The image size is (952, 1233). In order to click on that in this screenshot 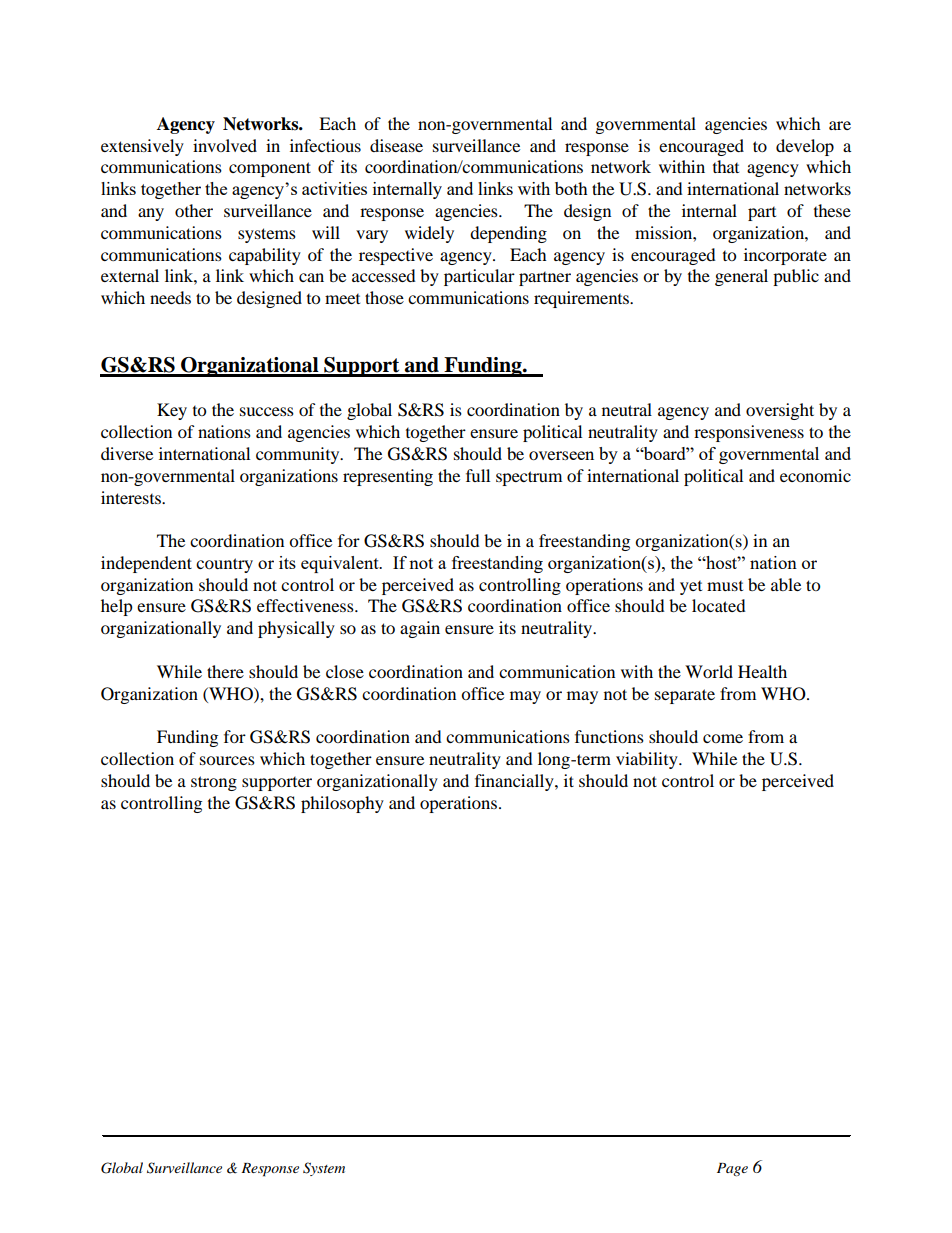, I will do `click(726, 166)`.
